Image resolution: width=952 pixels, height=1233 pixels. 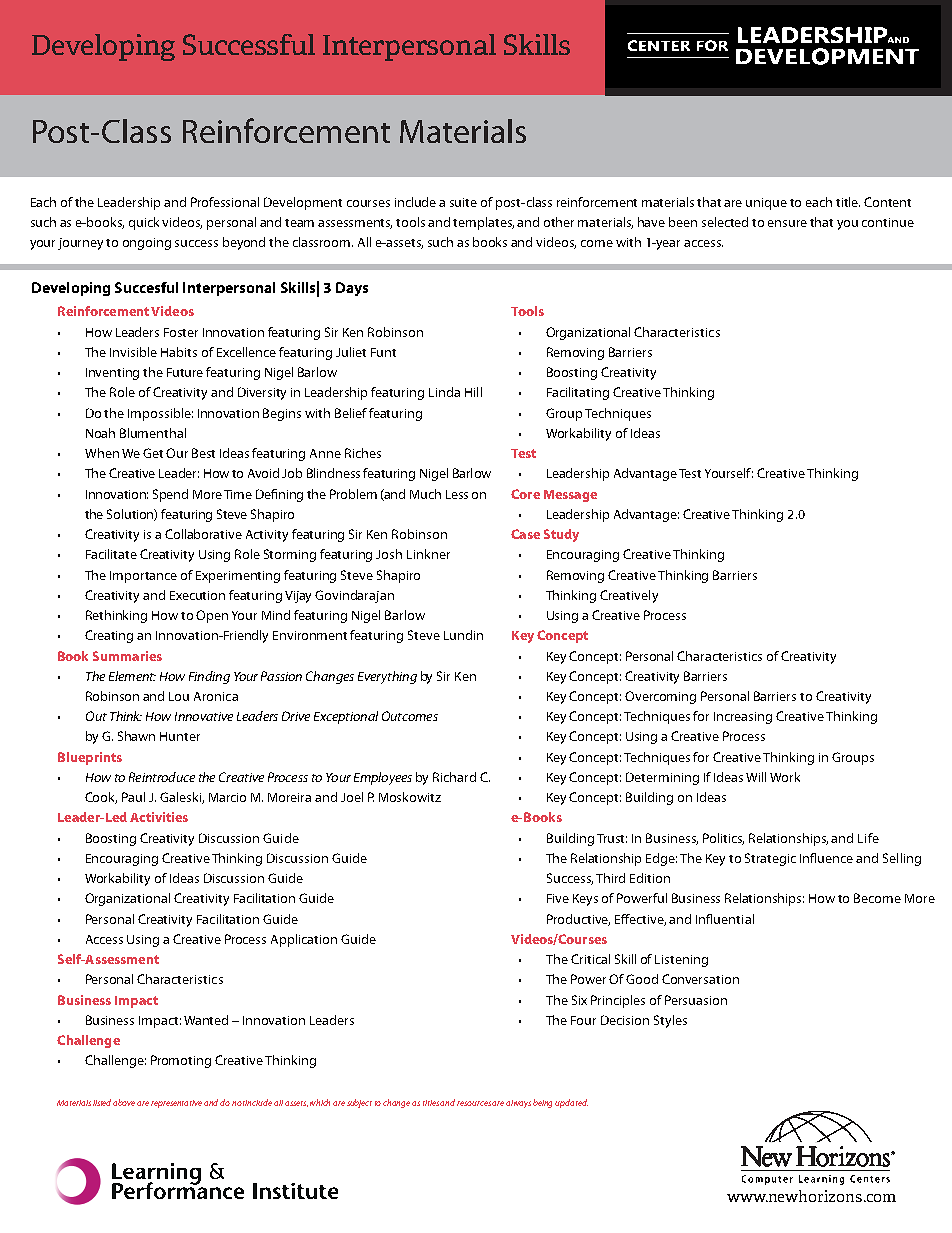 I want to click on Message, so click(x=570, y=496).
